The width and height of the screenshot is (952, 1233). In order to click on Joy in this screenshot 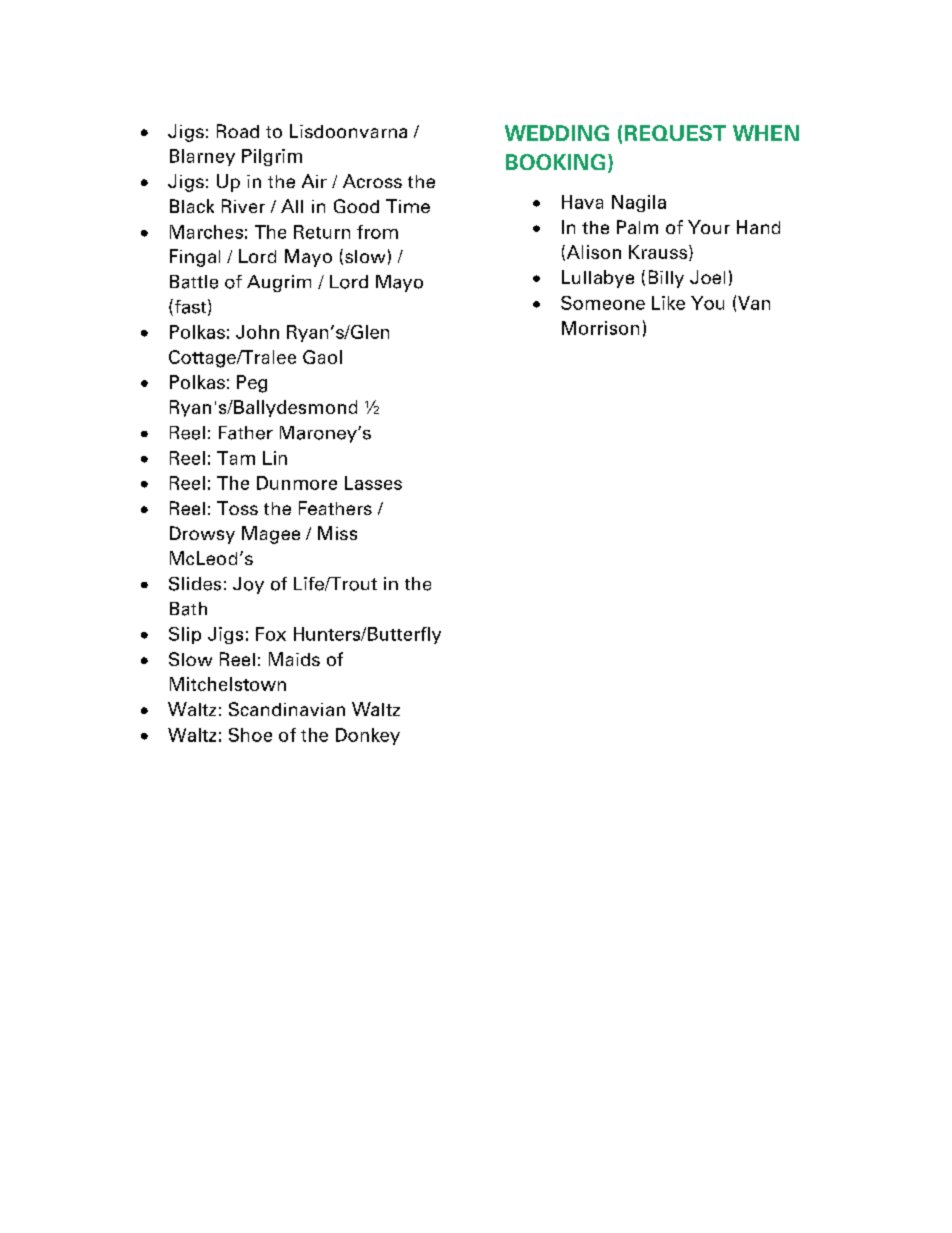, I will do `click(248, 585)`.
